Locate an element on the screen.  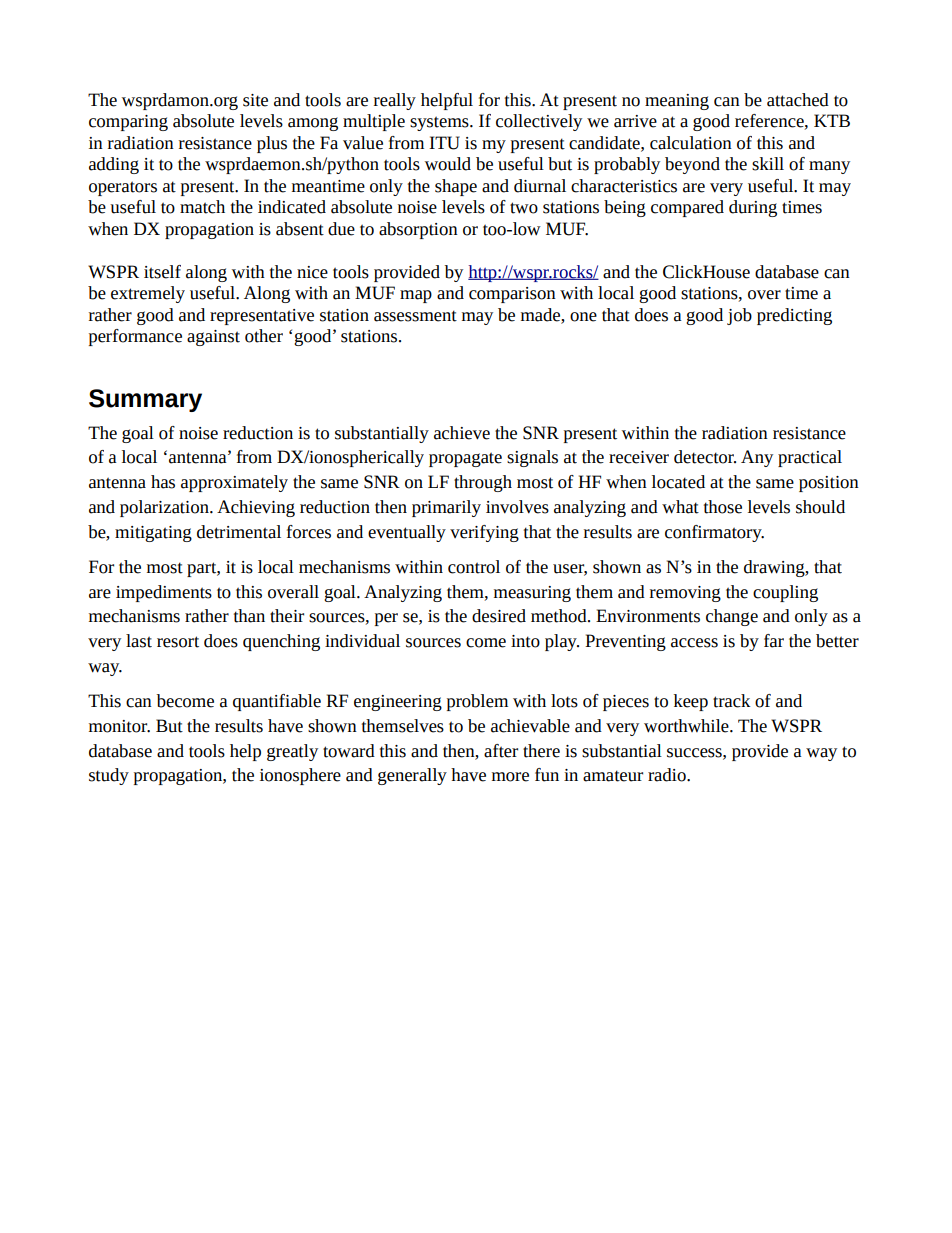
comparing is located at coordinates (128, 123).
